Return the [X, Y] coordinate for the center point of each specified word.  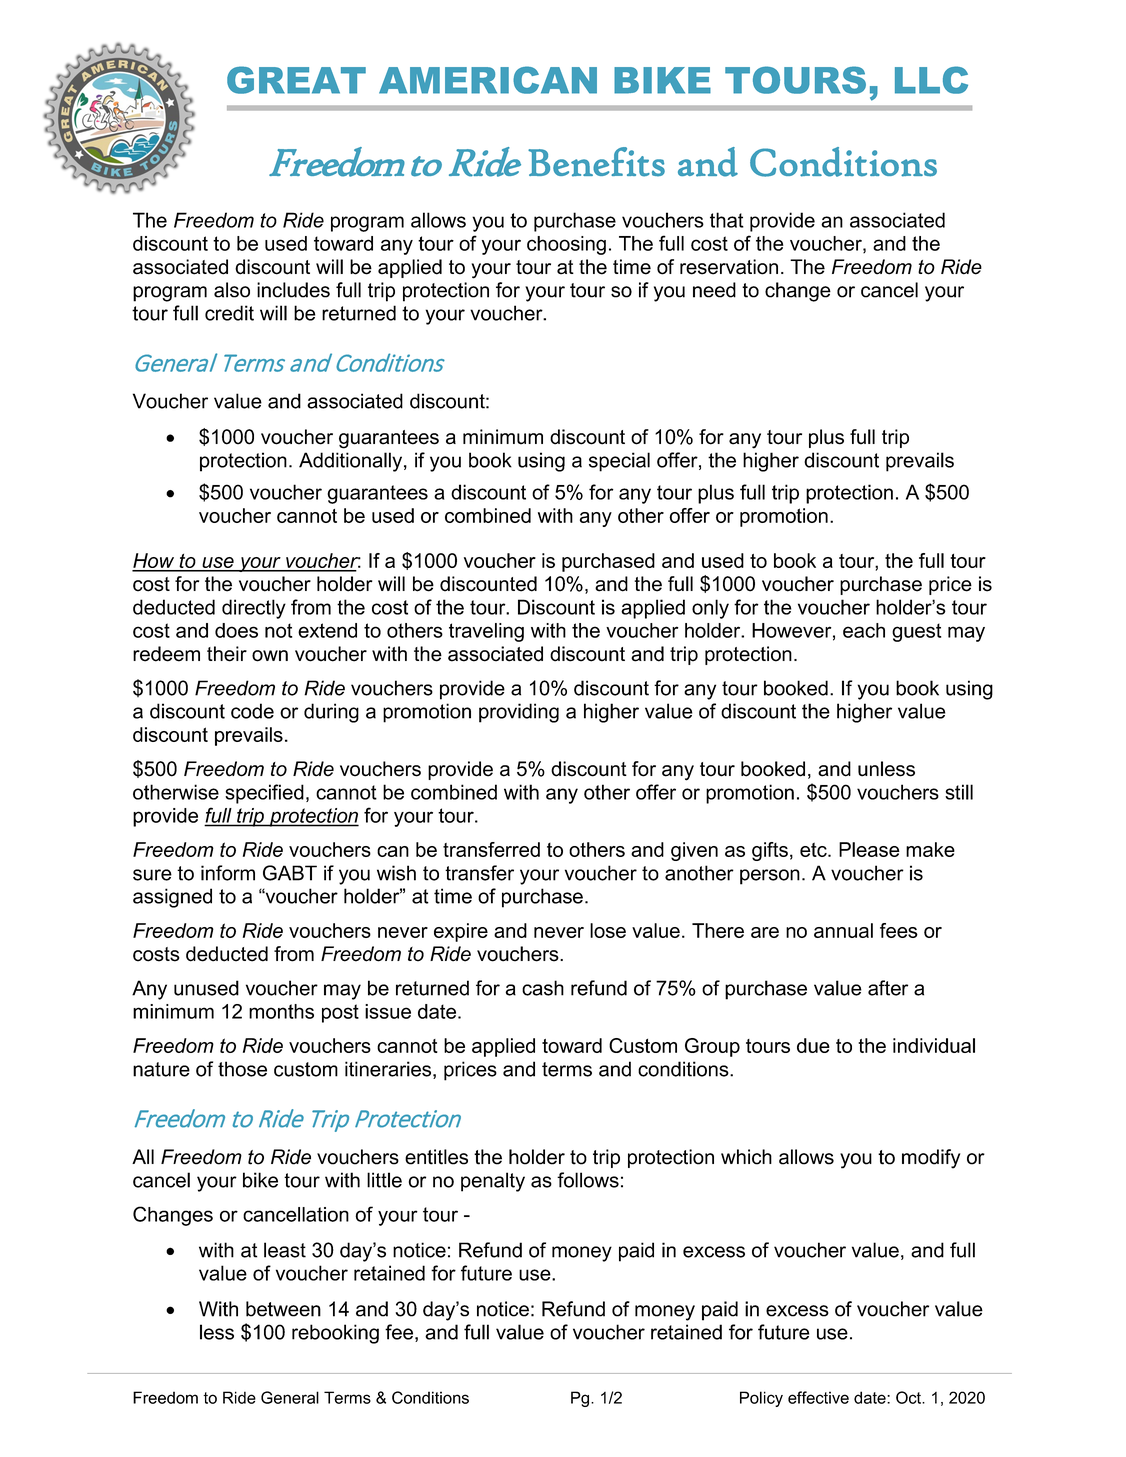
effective [818, 1397]
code [252, 711]
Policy [761, 1399]
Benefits [596, 162]
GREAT [296, 80]
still [959, 792]
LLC [931, 80]
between [283, 1309]
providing [519, 713]
